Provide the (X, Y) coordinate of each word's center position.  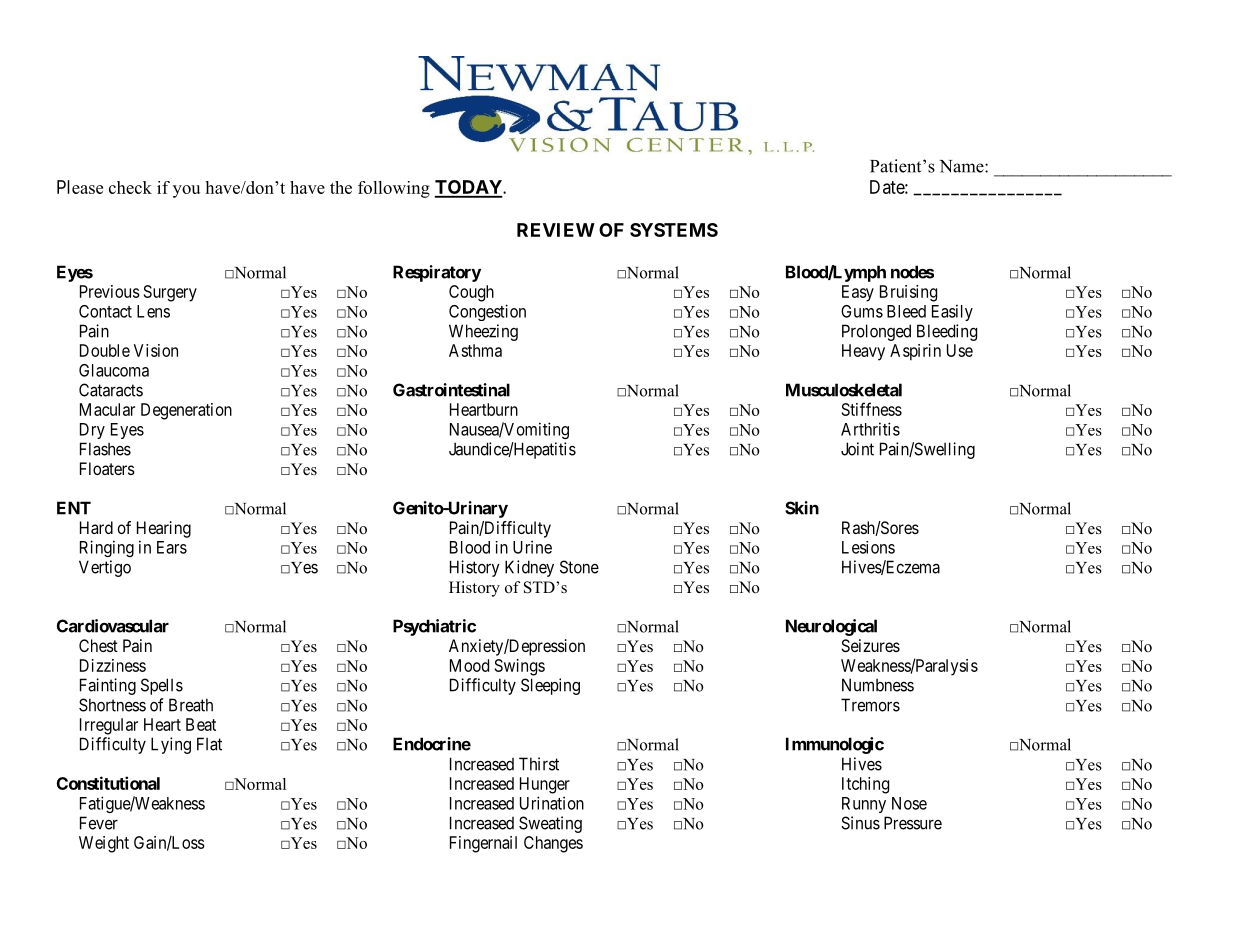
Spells (162, 686)
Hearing (164, 529)
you (186, 191)
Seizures (870, 645)
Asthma (475, 350)
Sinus (860, 823)
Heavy (863, 352)
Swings (520, 667)
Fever (99, 823)
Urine (532, 547)
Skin (802, 508)
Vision (156, 350)
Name (963, 166)
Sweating (550, 824)
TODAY (469, 188)
